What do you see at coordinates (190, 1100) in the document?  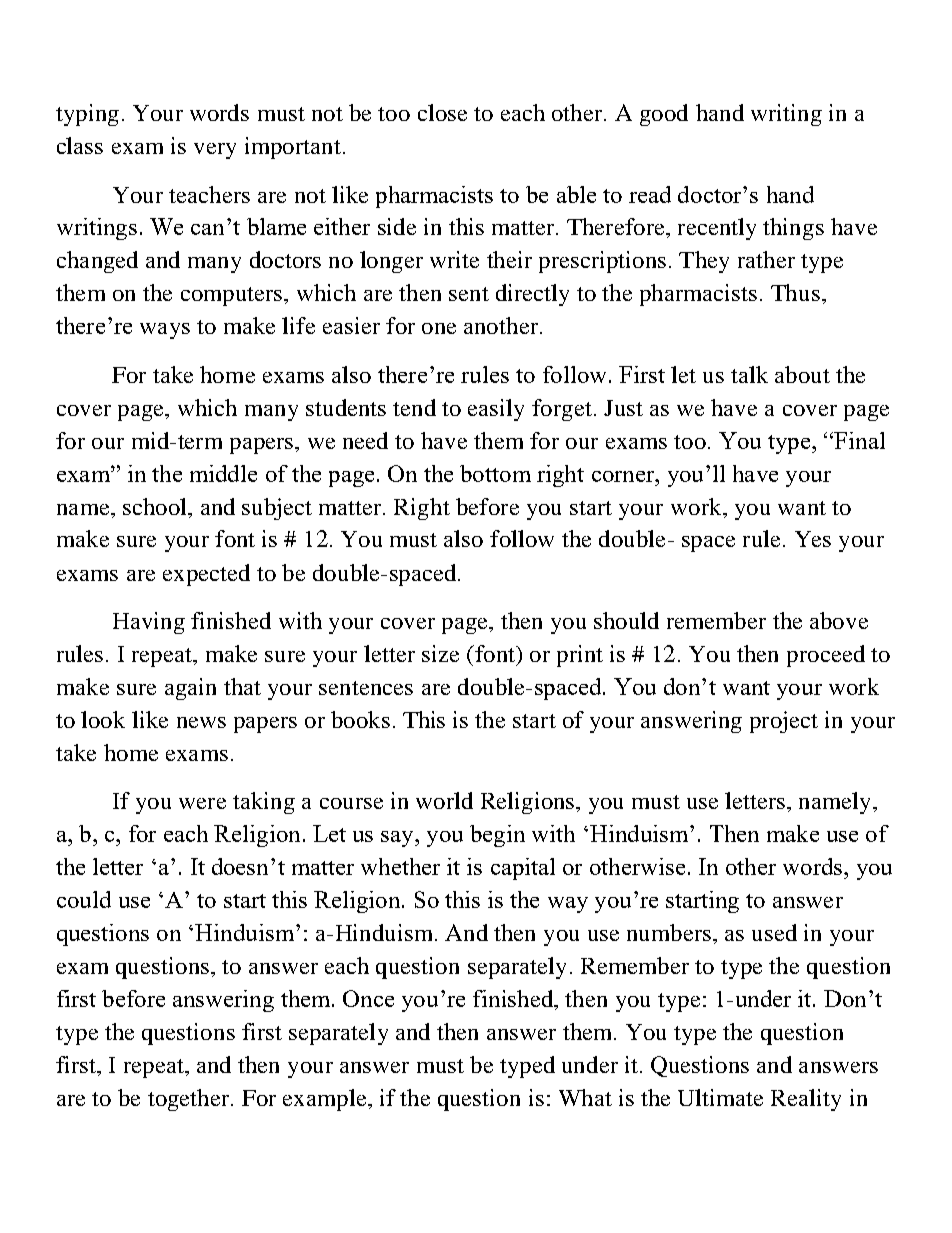 I see `together` at bounding box center [190, 1100].
